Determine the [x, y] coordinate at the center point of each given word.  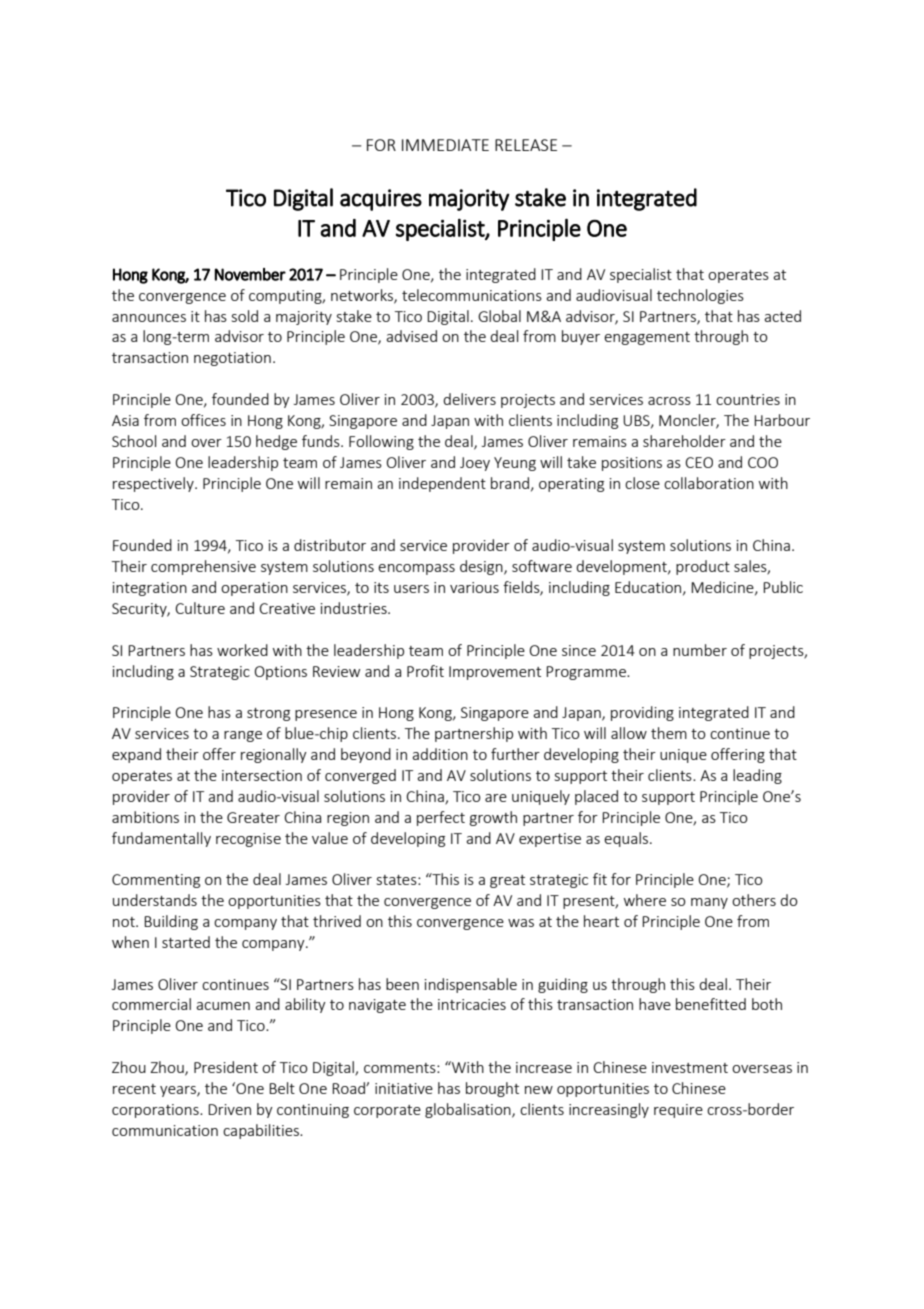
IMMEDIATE [445, 145]
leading [757, 776]
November [250, 274]
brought [492, 1089]
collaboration [709, 483]
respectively [154, 484]
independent [442, 484]
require [678, 1111]
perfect [441, 818]
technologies [700, 296]
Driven [229, 1109]
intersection [262, 775]
